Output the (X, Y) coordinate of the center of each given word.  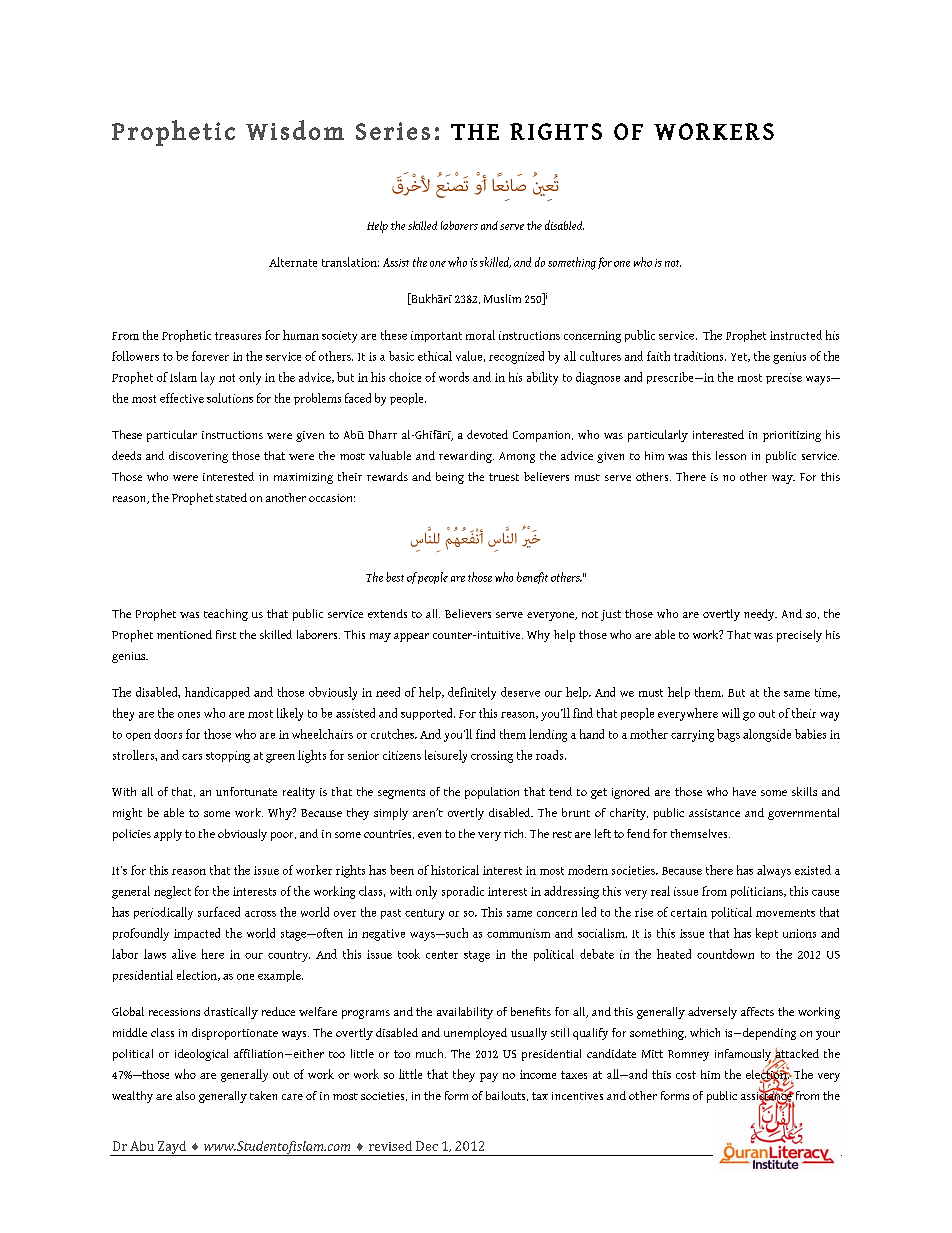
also (185, 1095)
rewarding (466, 457)
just (611, 615)
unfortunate (246, 791)
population (492, 793)
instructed (796, 335)
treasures (238, 336)
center (442, 955)
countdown (725, 954)
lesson (731, 455)
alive (184, 954)
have (744, 791)
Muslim (502, 298)
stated (231, 497)
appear (411, 637)
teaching (226, 615)
